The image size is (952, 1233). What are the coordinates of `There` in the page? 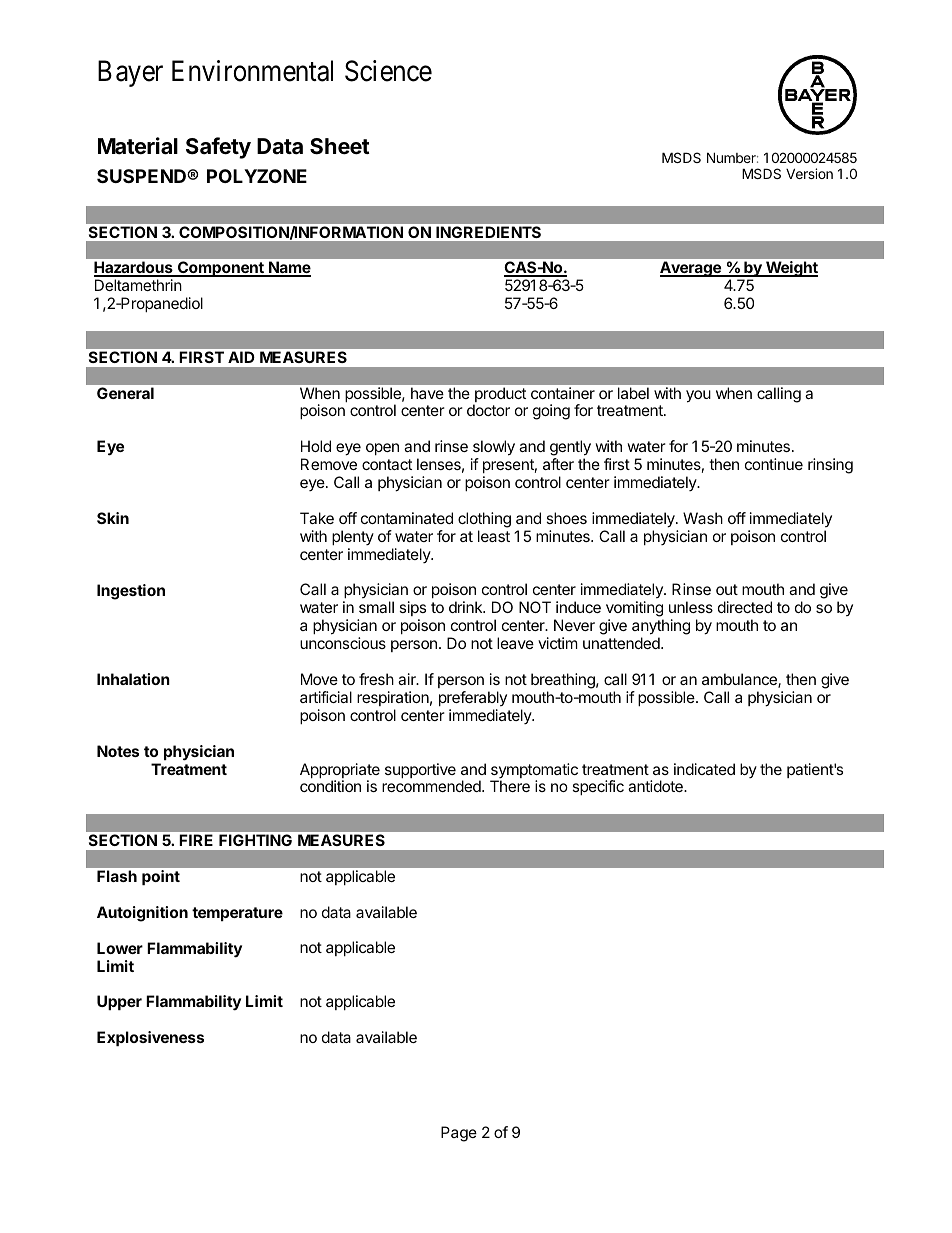 It's located at (510, 786).
